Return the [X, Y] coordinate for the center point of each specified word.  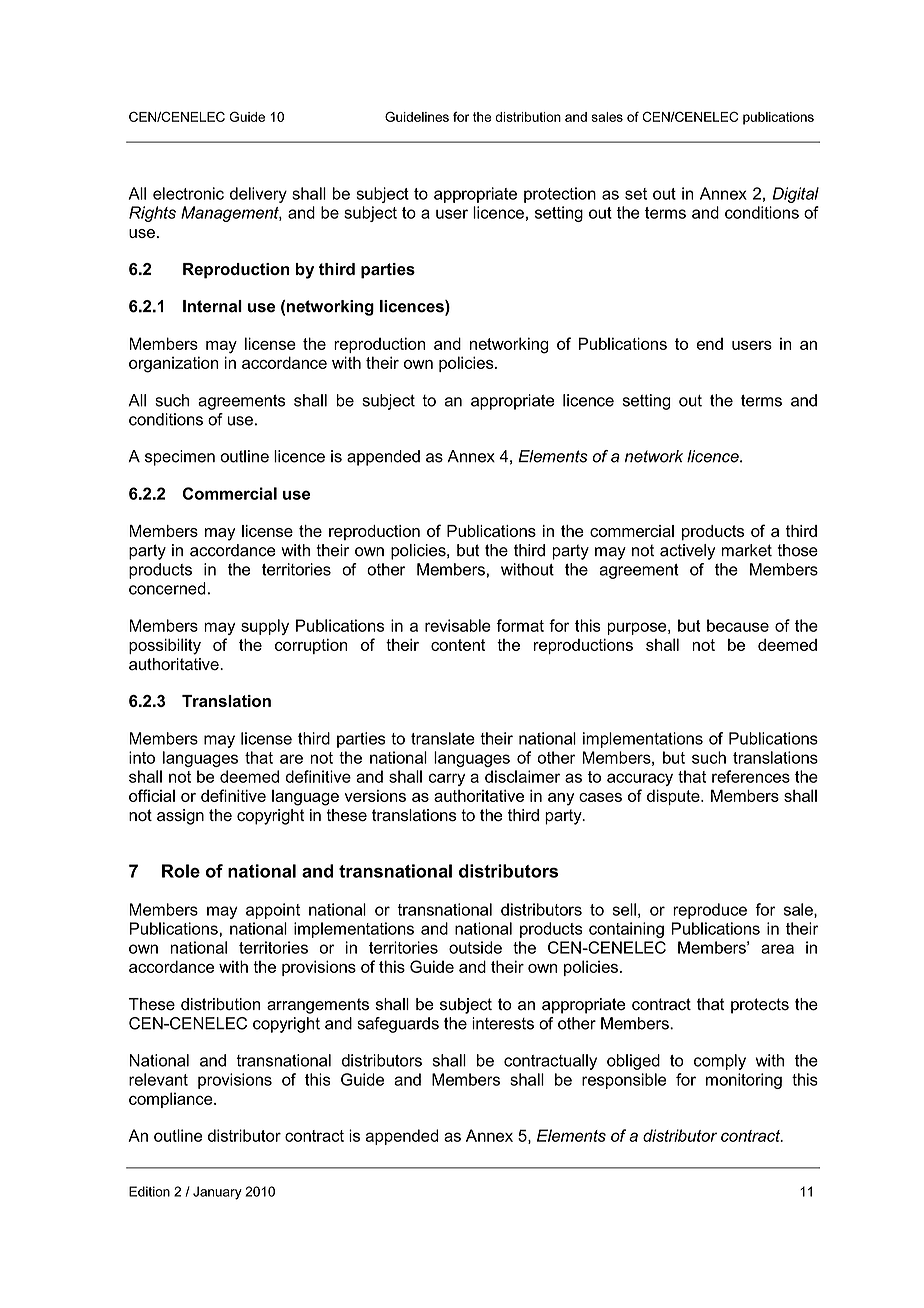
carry [447, 779]
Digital [795, 195]
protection [560, 195]
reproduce [710, 911]
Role [181, 871]
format [520, 625]
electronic [188, 193]
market [746, 550]
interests [503, 1023]
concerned [167, 588]
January [217, 1193]
